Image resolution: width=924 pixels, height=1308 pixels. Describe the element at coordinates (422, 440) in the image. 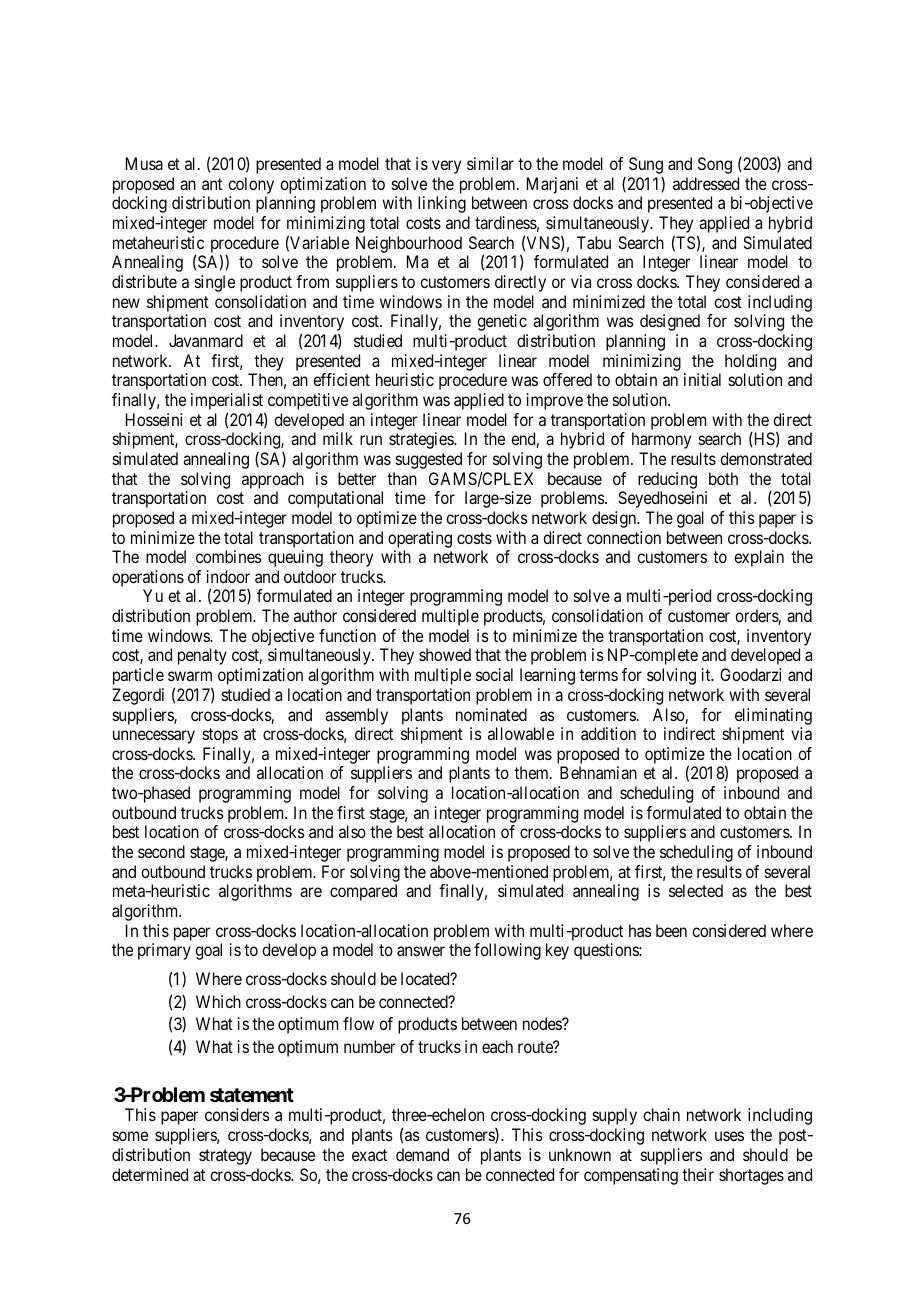

I see `strategies` at that location.
